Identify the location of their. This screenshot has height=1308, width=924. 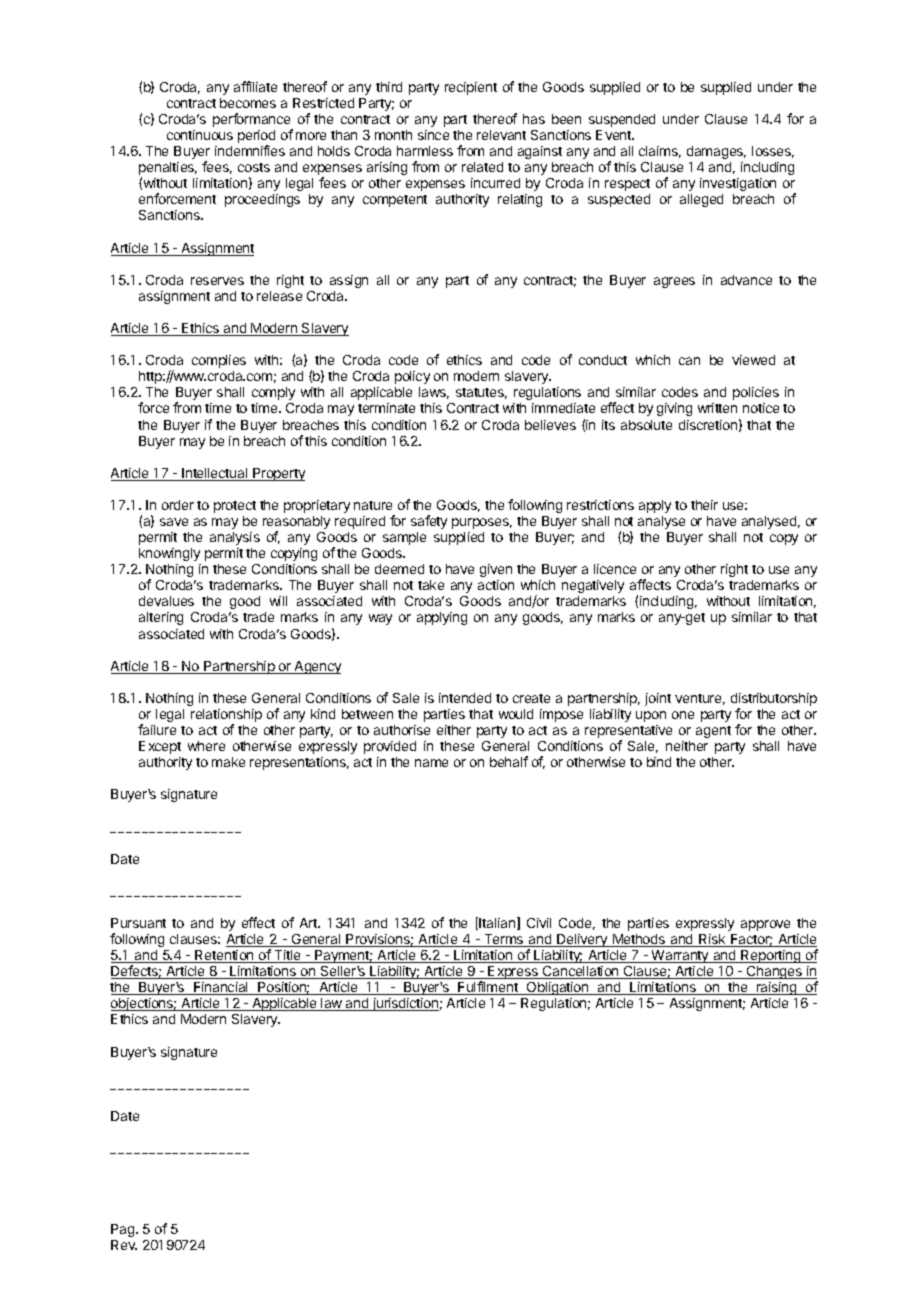
(704, 505).
